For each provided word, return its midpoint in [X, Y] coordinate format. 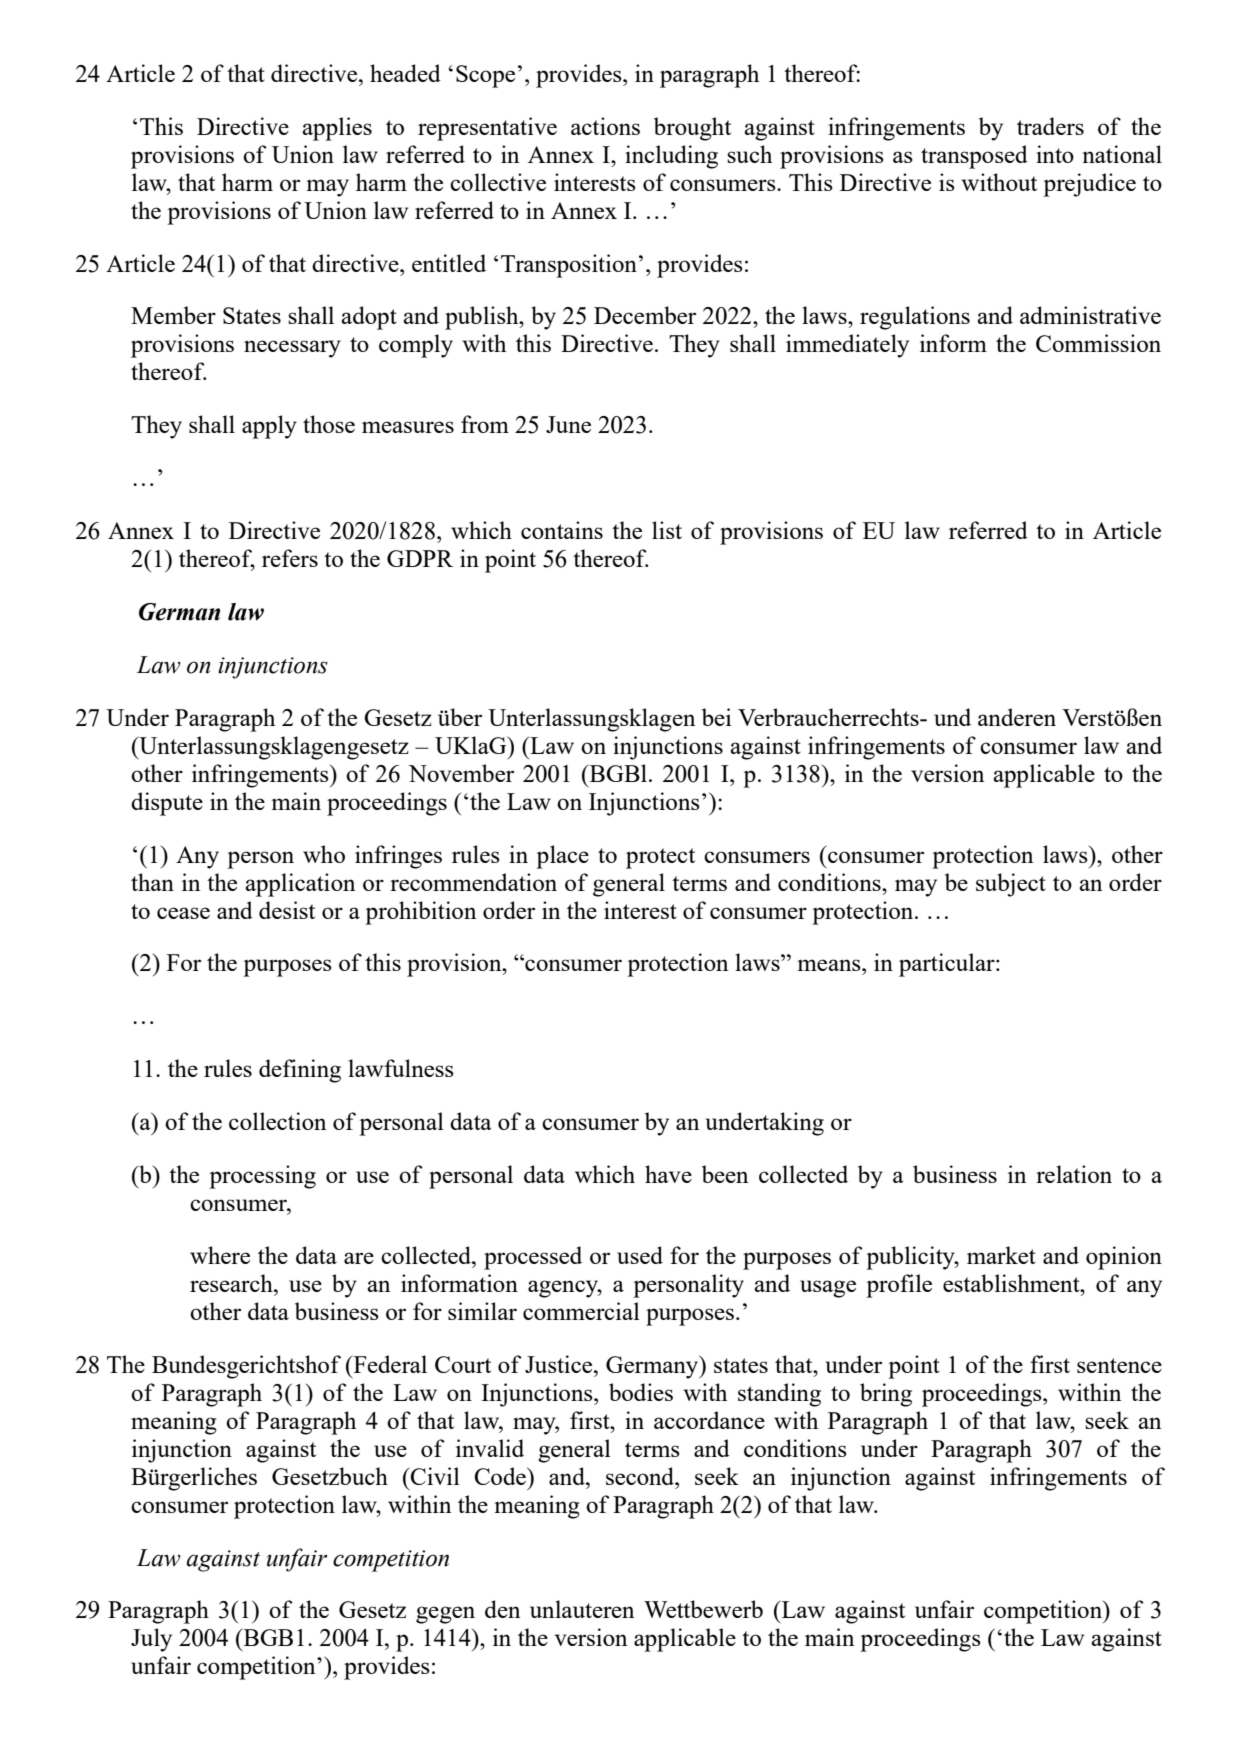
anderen [1017, 717]
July [151, 1640]
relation [1074, 1174]
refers [290, 558]
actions [605, 126]
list [667, 530]
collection [278, 1121]
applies [337, 129]
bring [886, 1395]
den [503, 1609]
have [668, 1174]
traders [1050, 126]
